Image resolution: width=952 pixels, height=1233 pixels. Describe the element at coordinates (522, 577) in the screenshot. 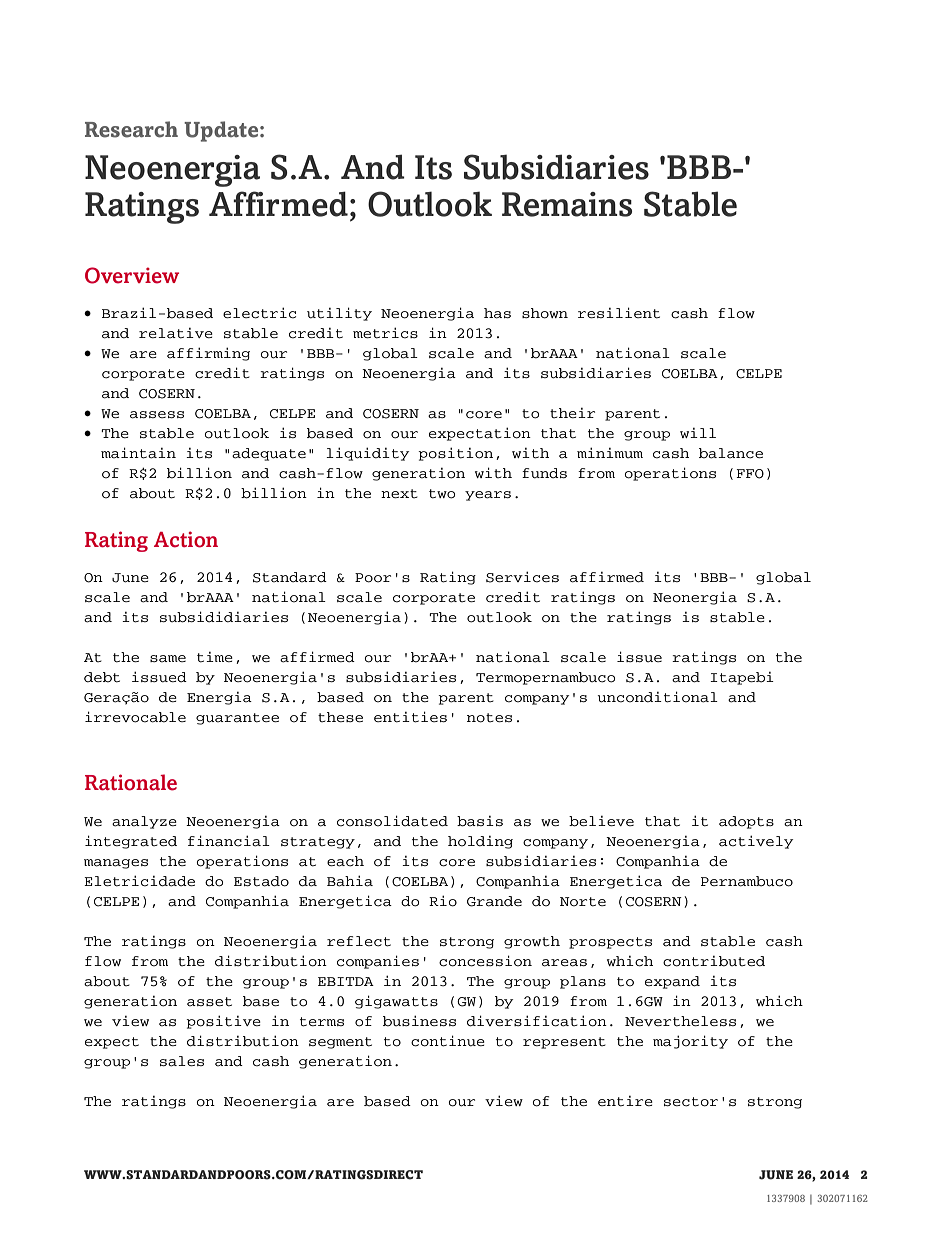

I see `Services` at that location.
